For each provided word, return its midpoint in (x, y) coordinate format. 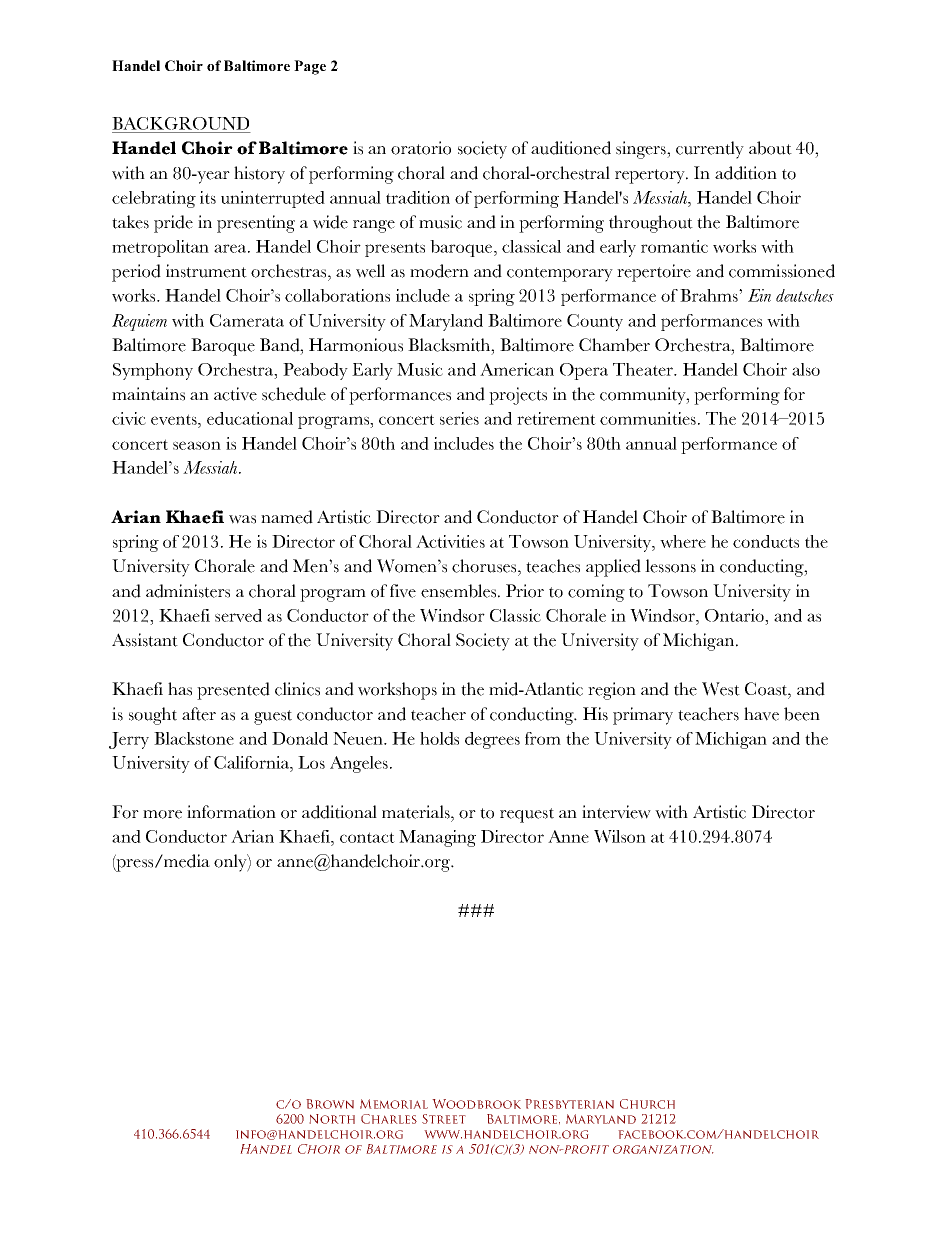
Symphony (153, 371)
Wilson (620, 836)
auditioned (571, 148)
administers (188, 591)
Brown (330, 1104)
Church (647, 1104)
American (517, 369)
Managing (437, 838)
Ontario (735, 615)
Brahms (710, 295)
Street (444, 1119)
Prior (525, 591)
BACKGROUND (180, 123)
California (252, 762)
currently (710, 150)
